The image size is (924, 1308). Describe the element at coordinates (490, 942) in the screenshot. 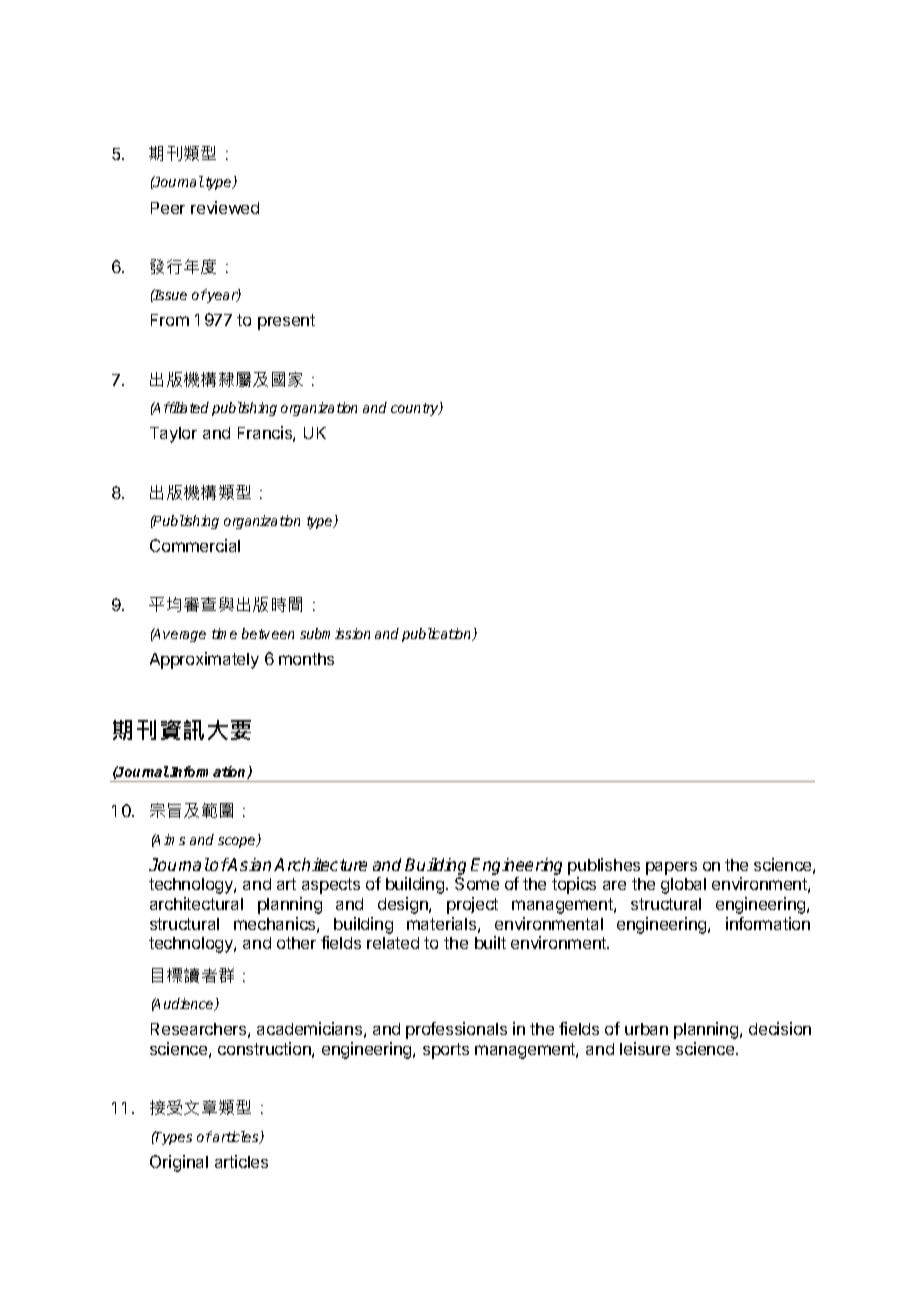

I see `built` at that location.
